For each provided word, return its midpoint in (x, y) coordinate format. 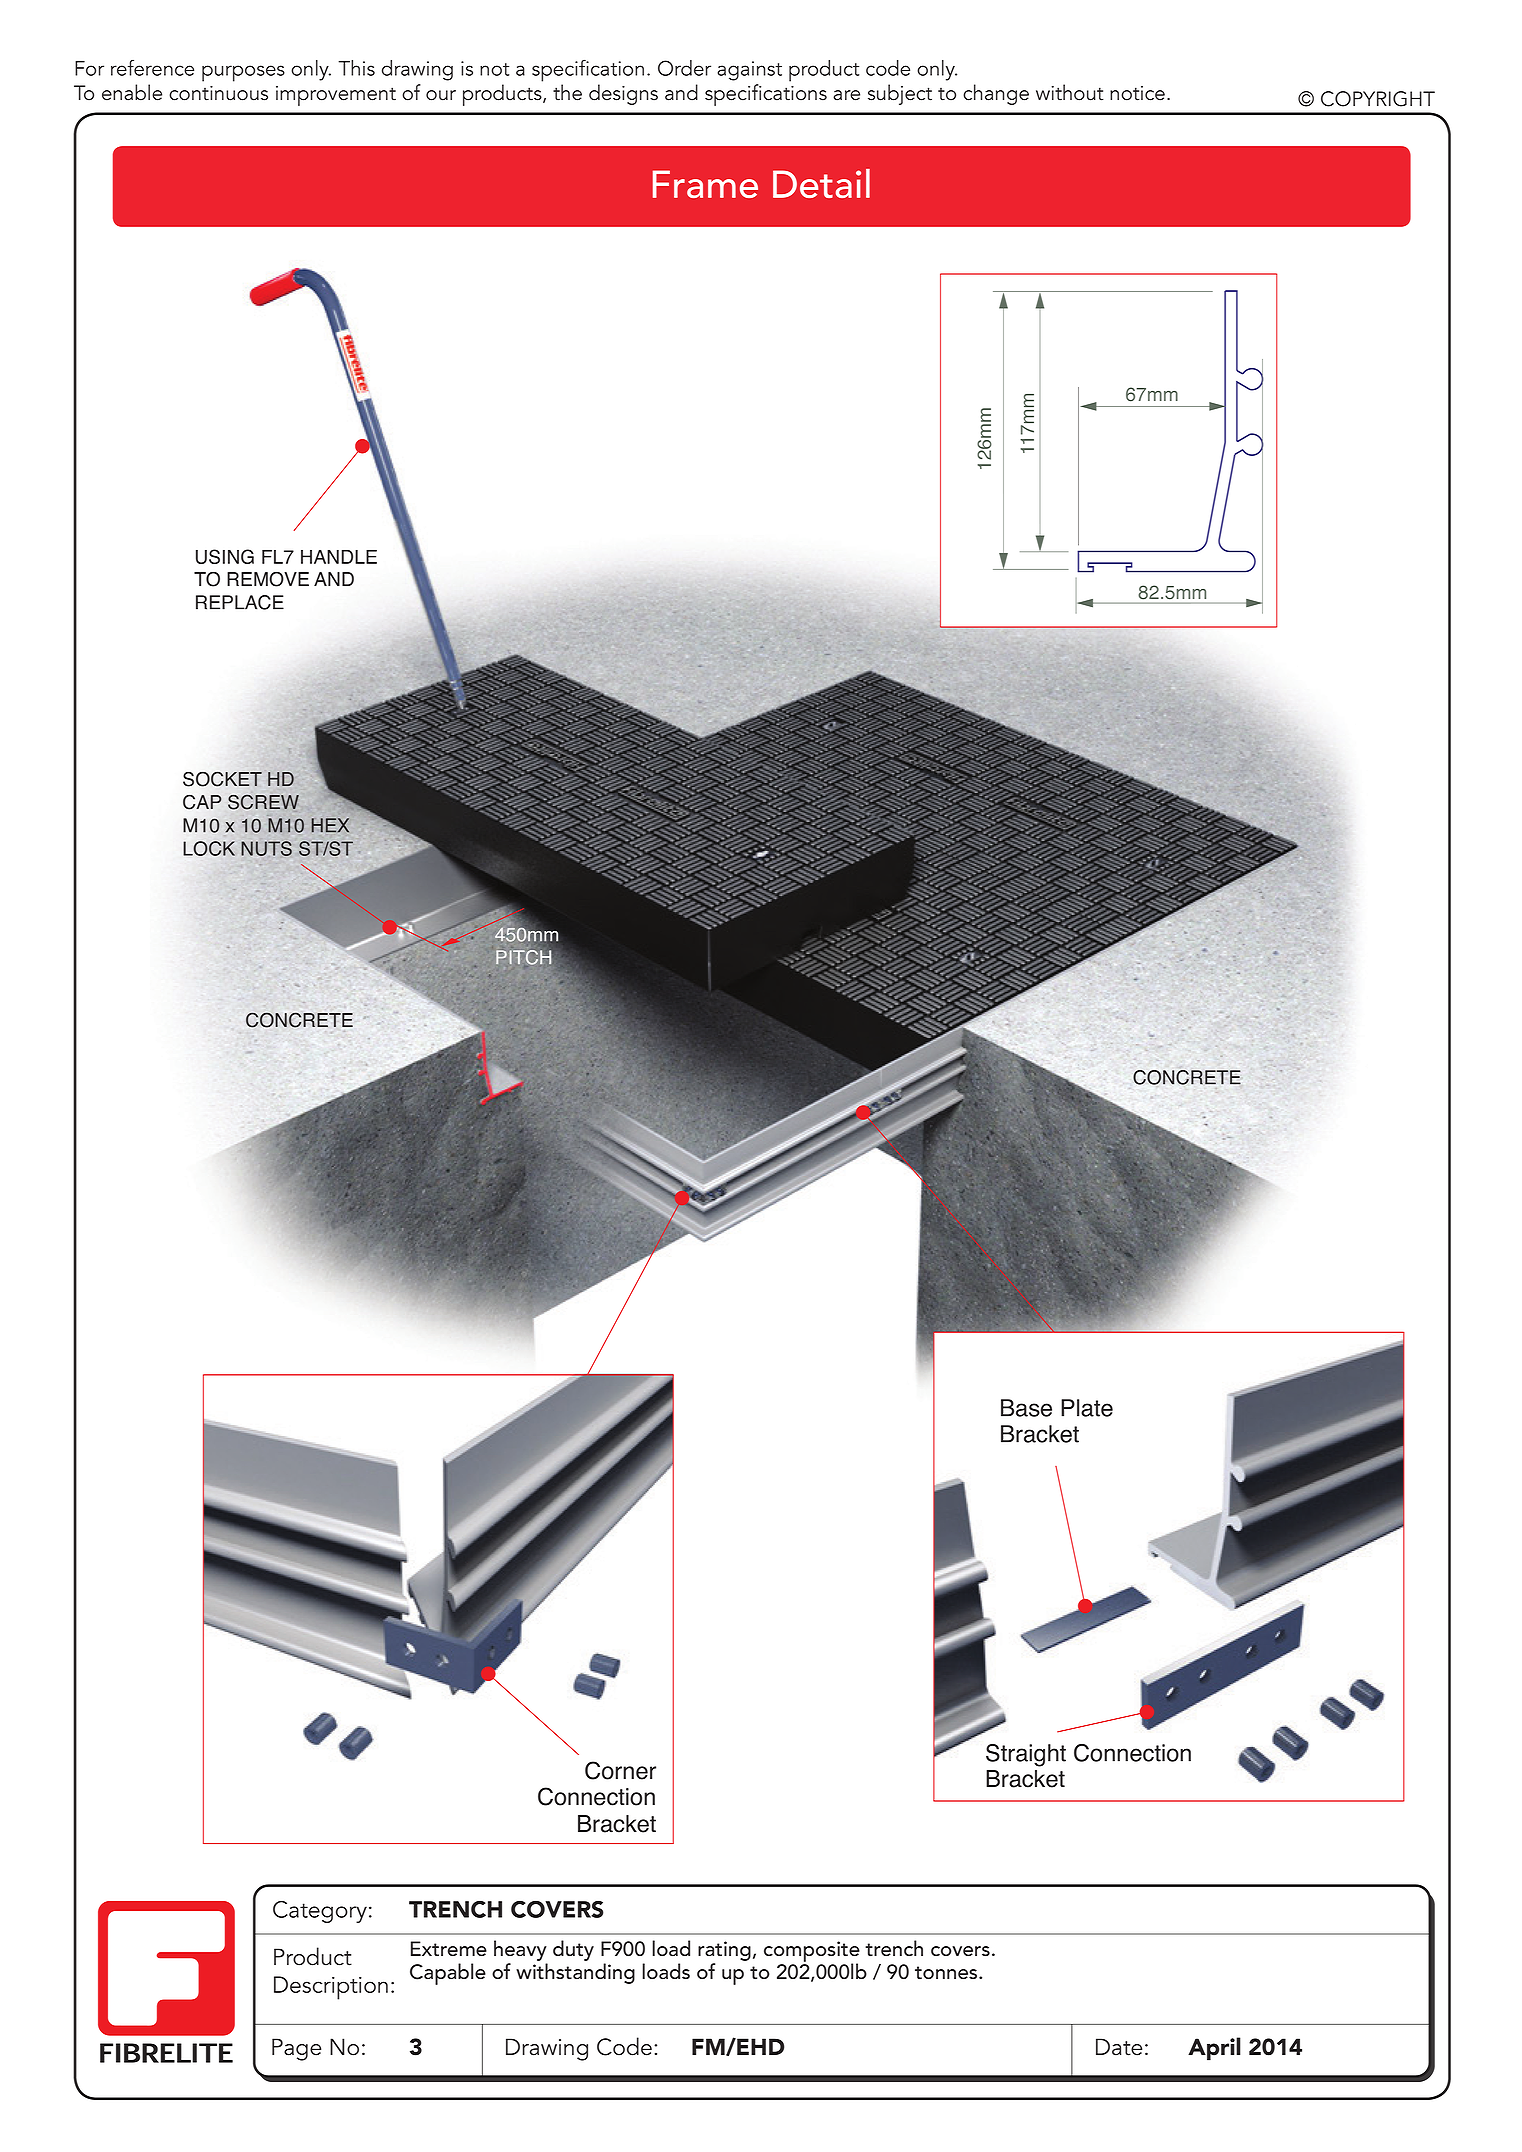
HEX (330, 825)
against (749, 71)
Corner (620, 1770)
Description (331, 1988)
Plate (1087, 1408)
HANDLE (339, 557)
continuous (218, 93)
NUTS (267, 848)
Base (1026, 1408)
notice (1137, 93)
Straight (1026, 1755)
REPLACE (240, 602)
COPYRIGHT (1378, 99)
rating (724, 1951)
